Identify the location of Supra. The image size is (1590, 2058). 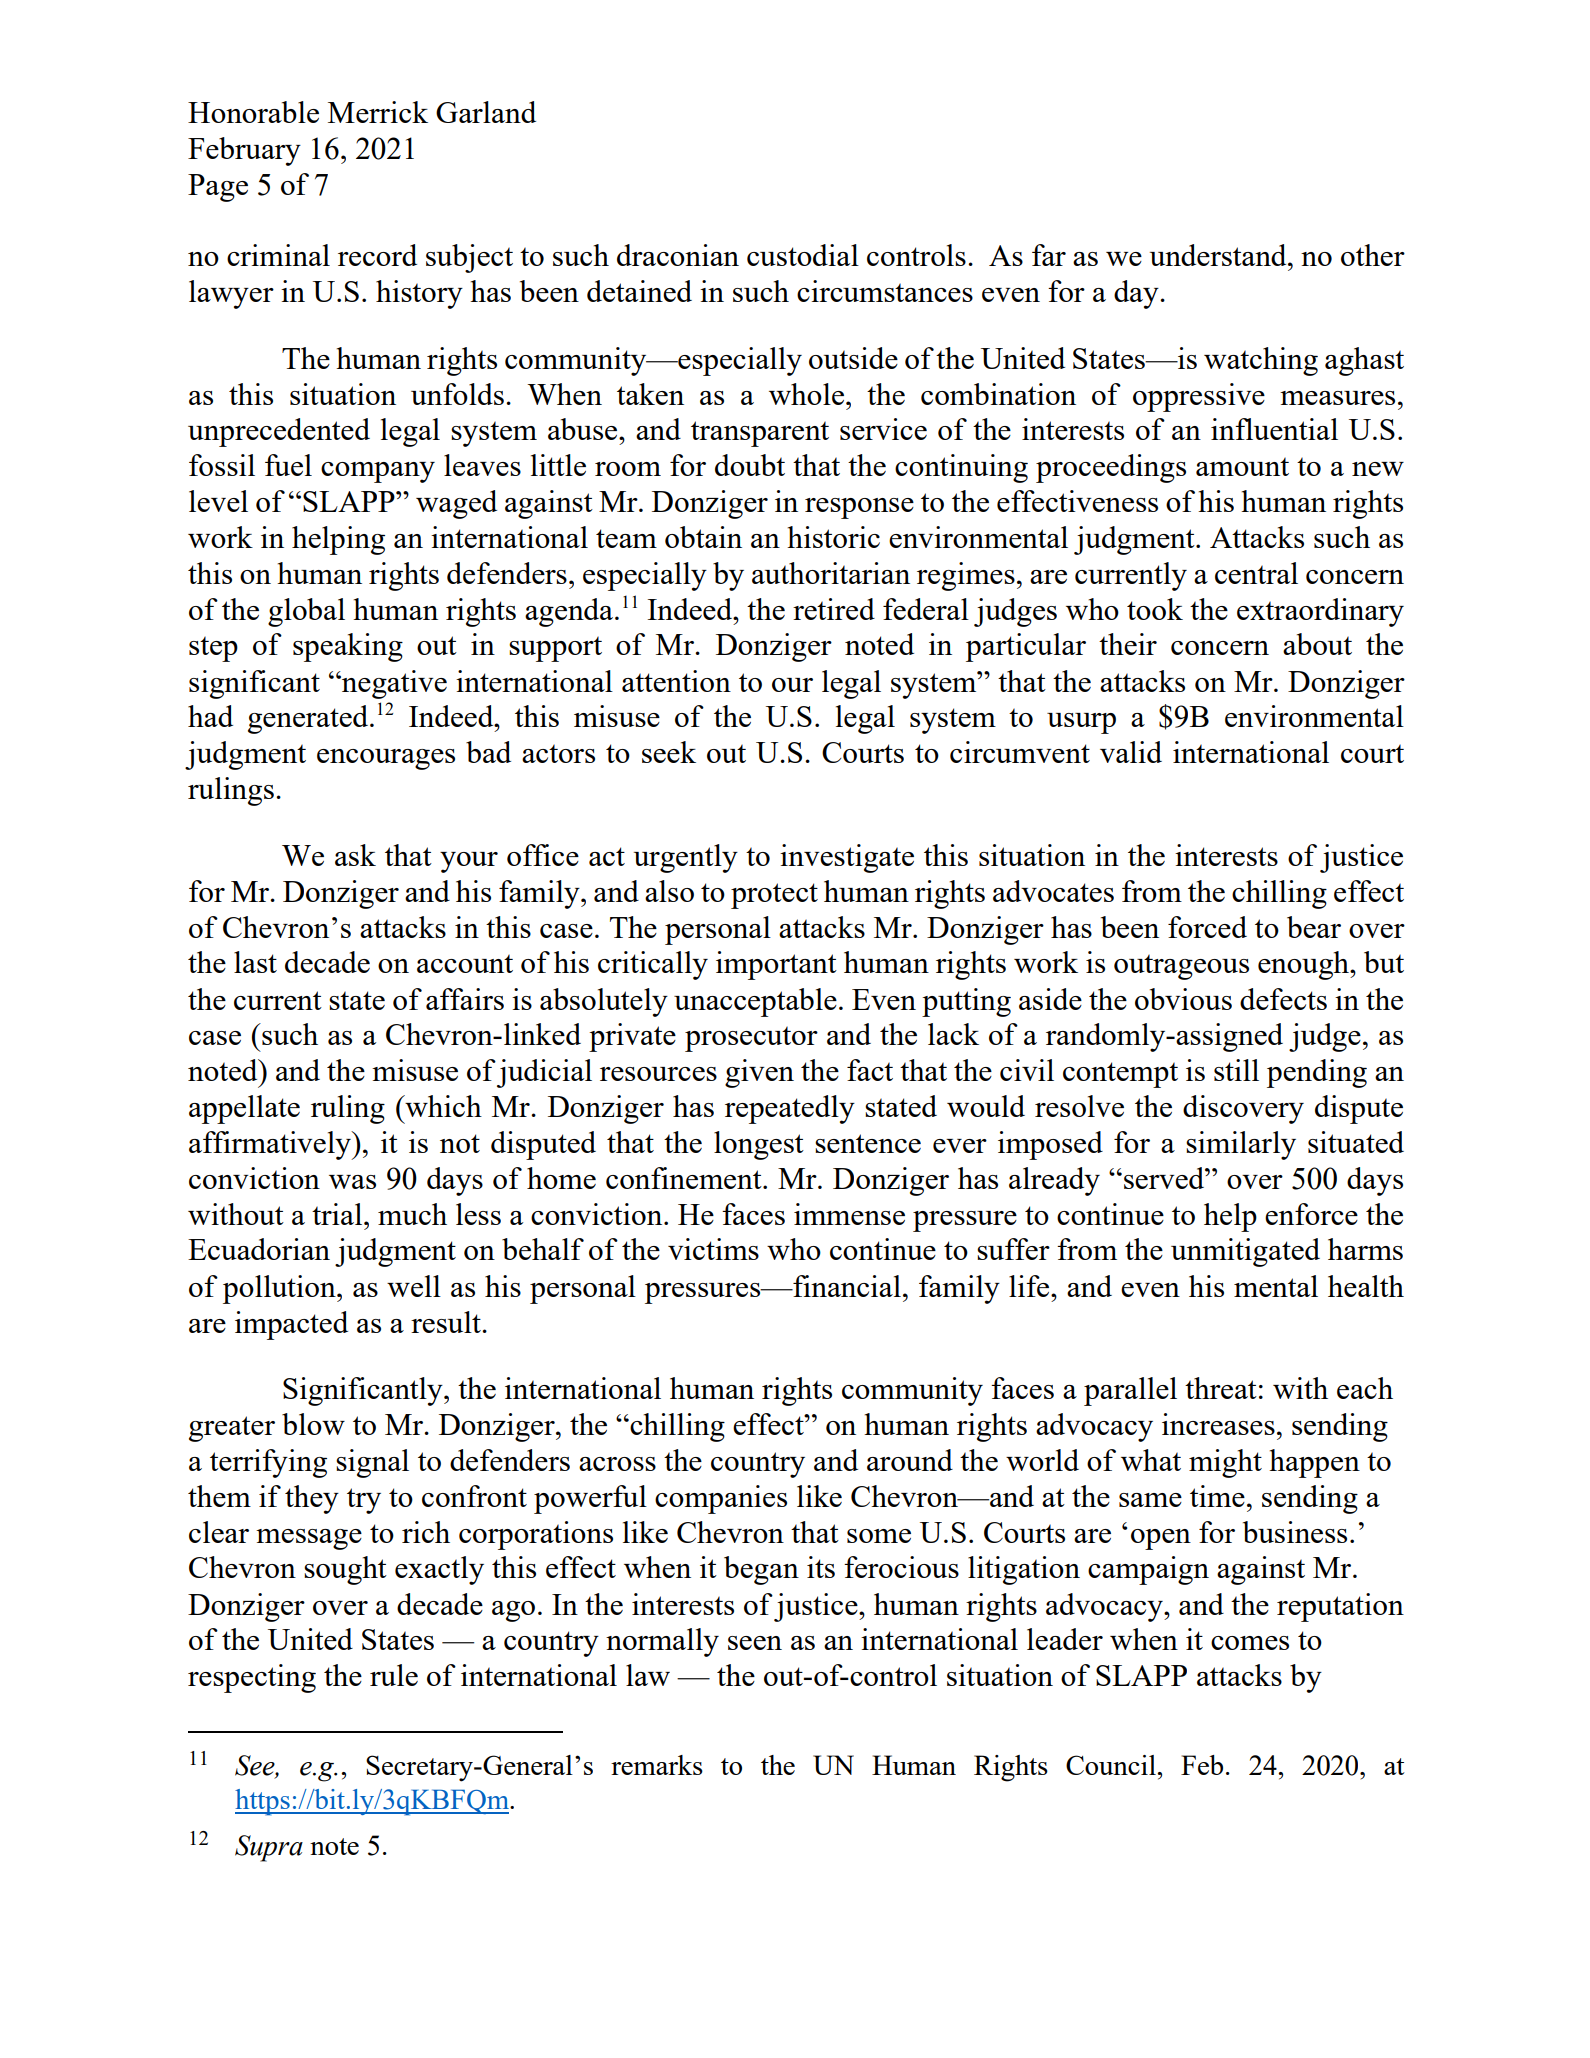
(269, 1848).
